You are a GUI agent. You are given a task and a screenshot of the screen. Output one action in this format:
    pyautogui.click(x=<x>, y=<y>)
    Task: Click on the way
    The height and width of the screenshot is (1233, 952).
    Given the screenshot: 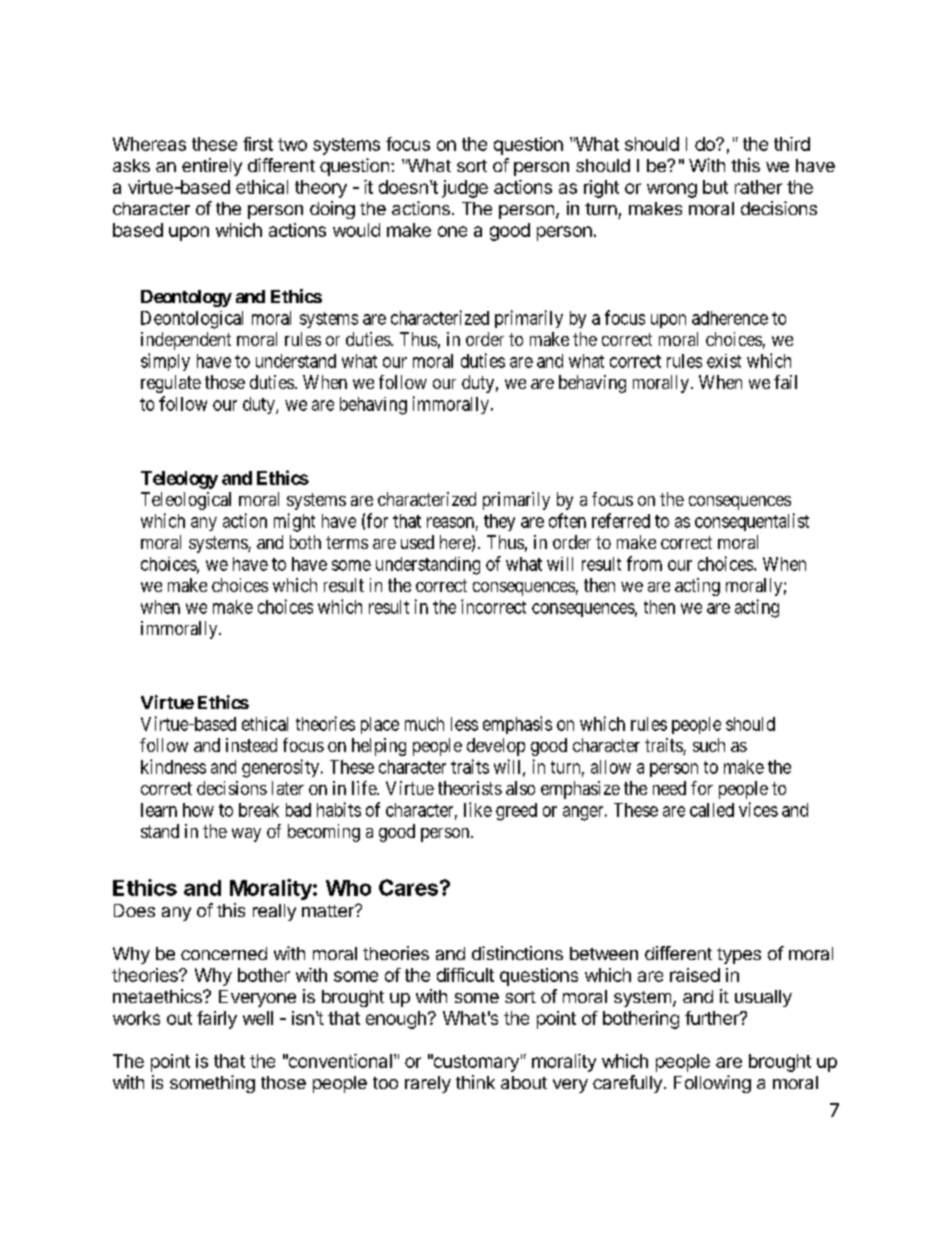 What is the action you would take?
    pyautogui.click(x=246, y=835)
